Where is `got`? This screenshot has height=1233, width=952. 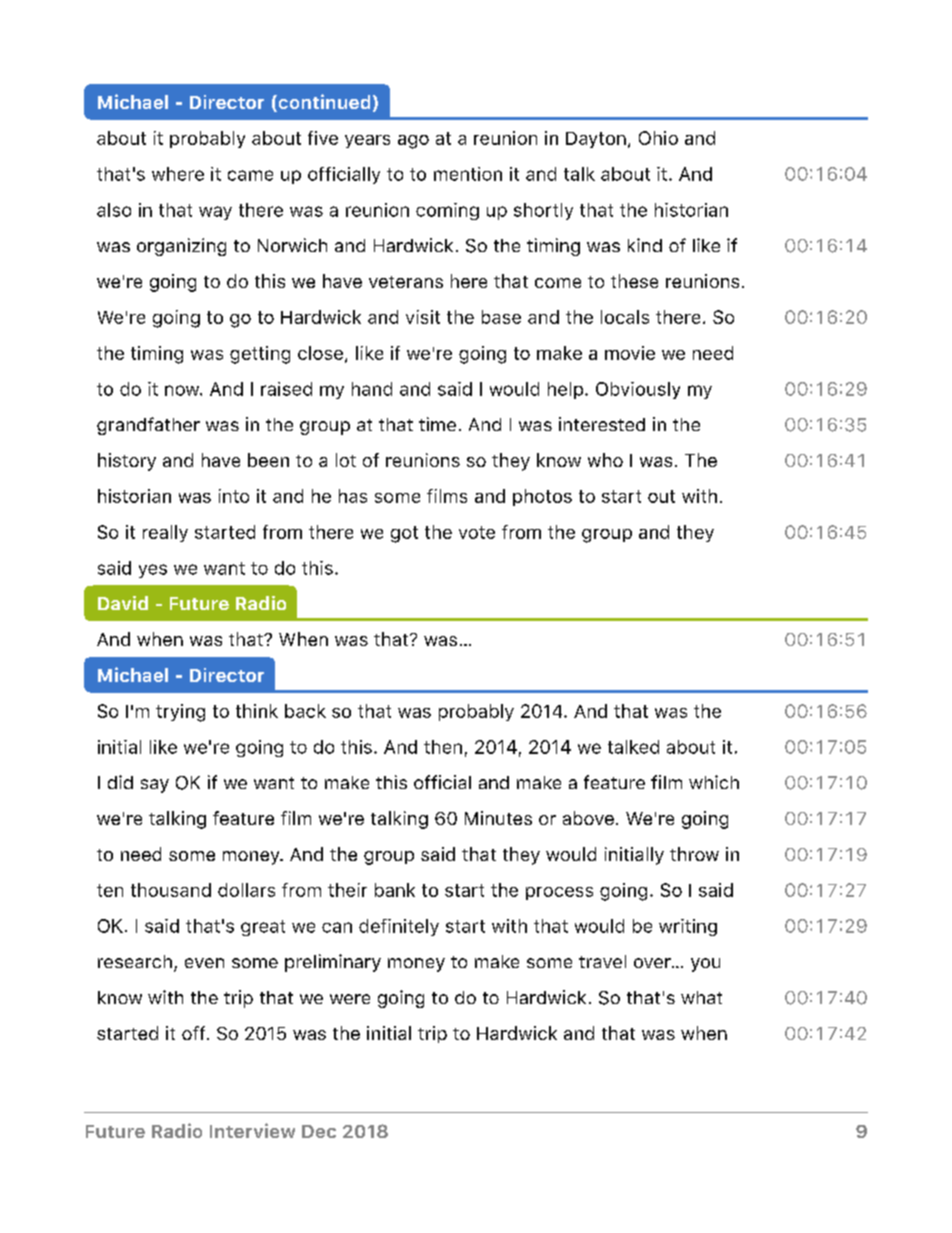 got is located at coordinates (404, 534).
